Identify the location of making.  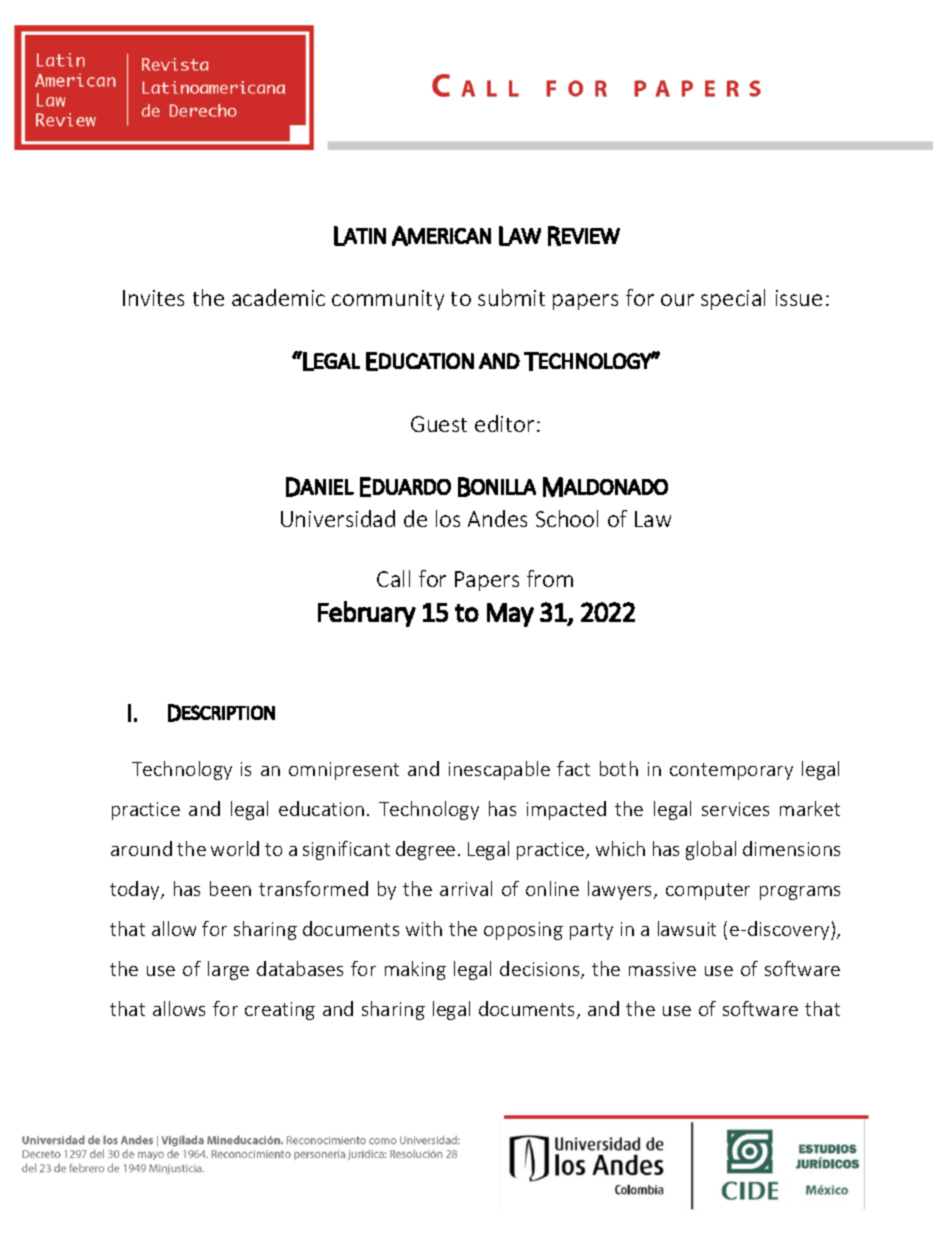
(415, 970).
